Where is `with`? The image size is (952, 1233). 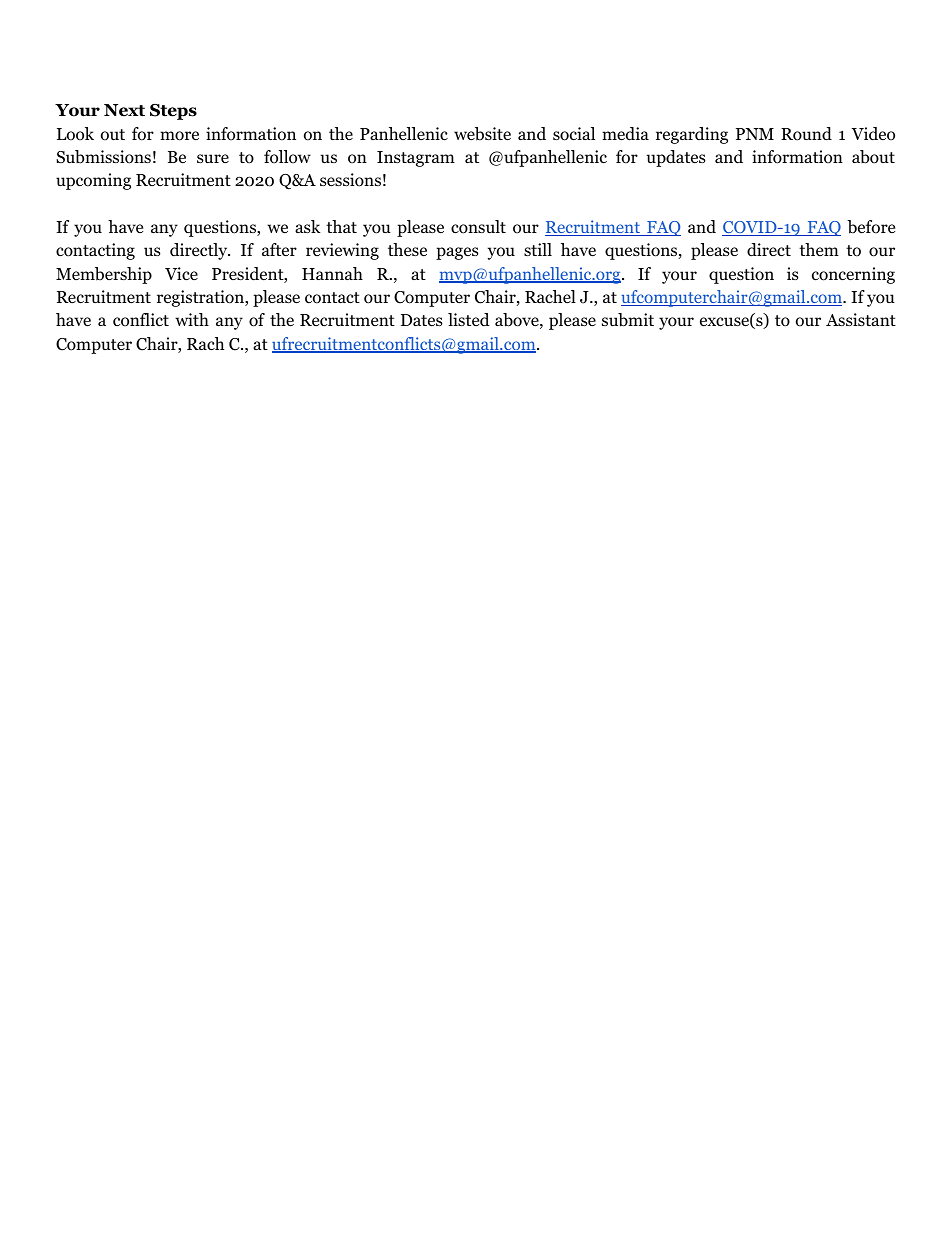 with is located at coordinates (192, 319).
